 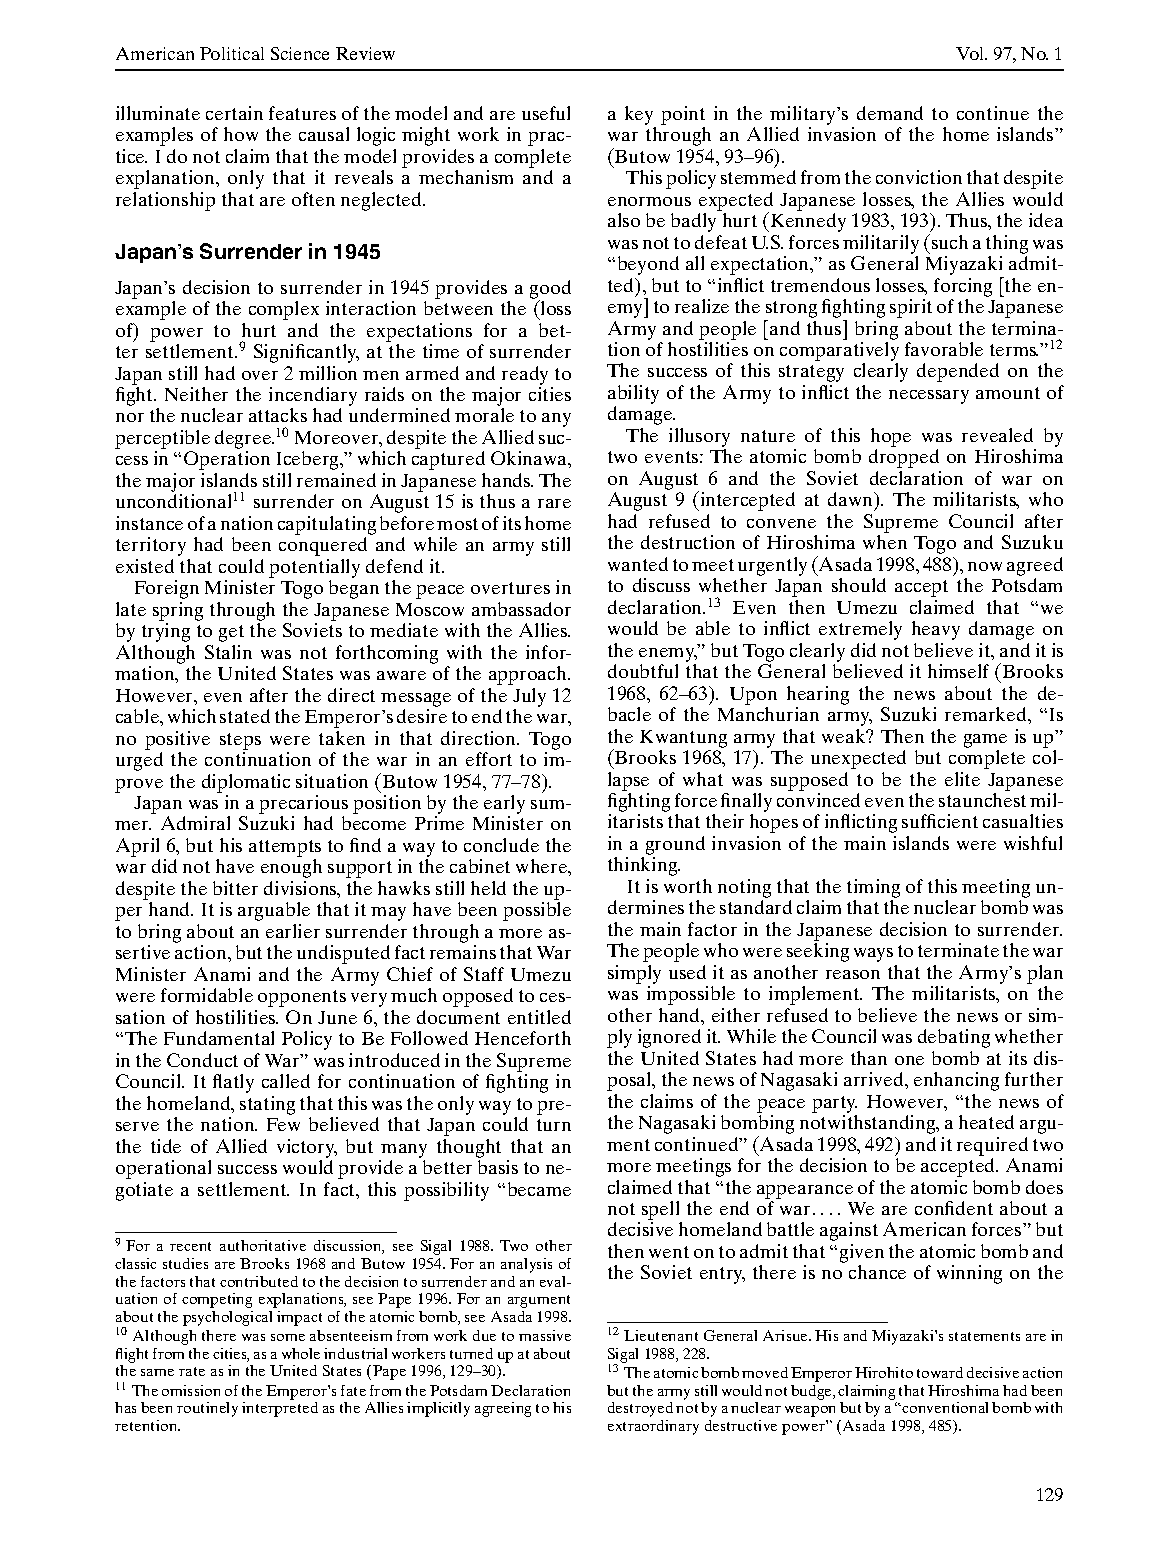 I want to click on routinely, so click(x=207, y=1409).
